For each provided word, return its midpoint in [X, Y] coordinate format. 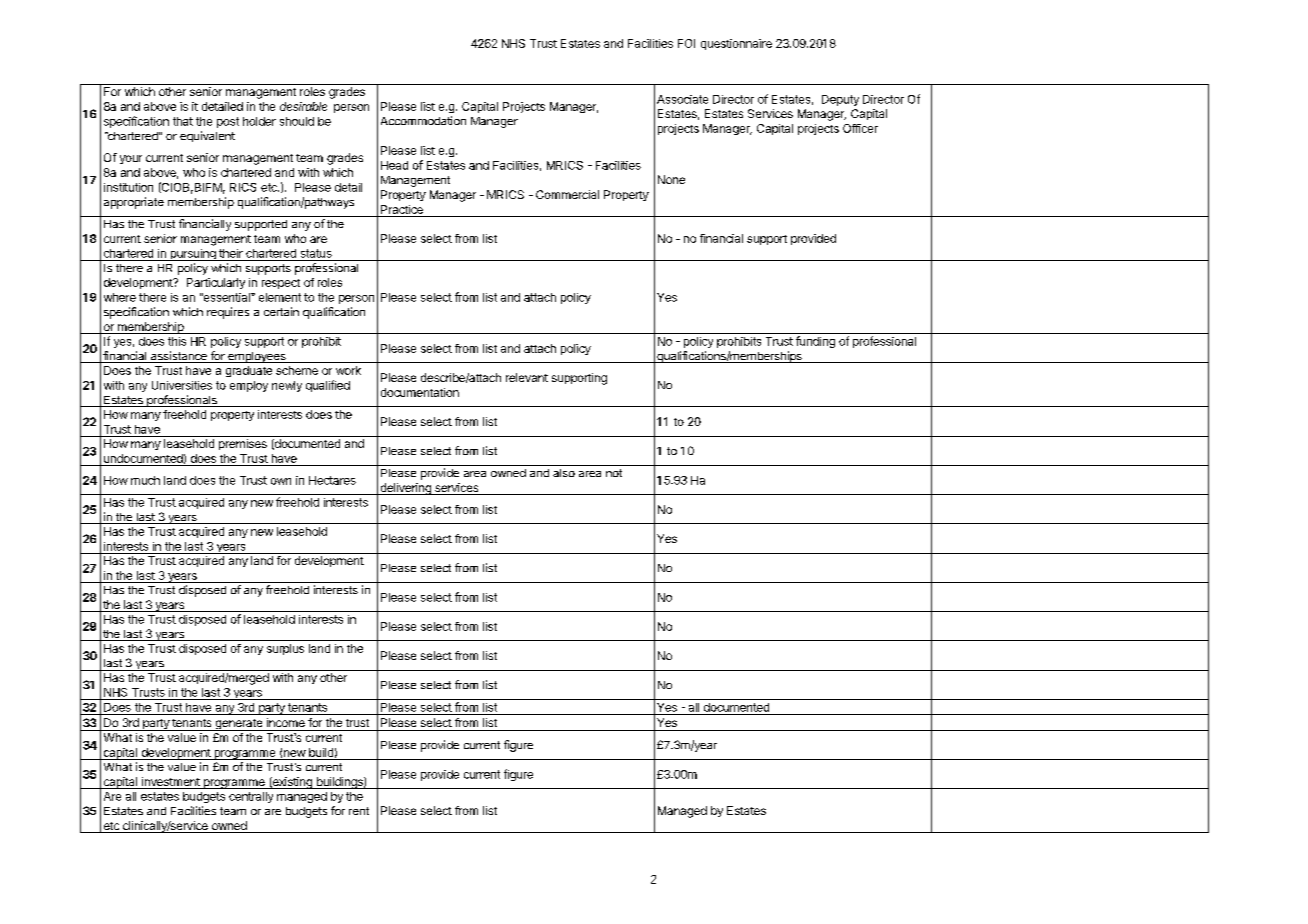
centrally [251, 797]
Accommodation [423, 120]
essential [227, 297]
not [614, 473]
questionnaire [736, 44]
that [183, 121]
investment [170, 783]
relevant [527, 377]
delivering [405, 489]
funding [815, 342]
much [145, 480]
